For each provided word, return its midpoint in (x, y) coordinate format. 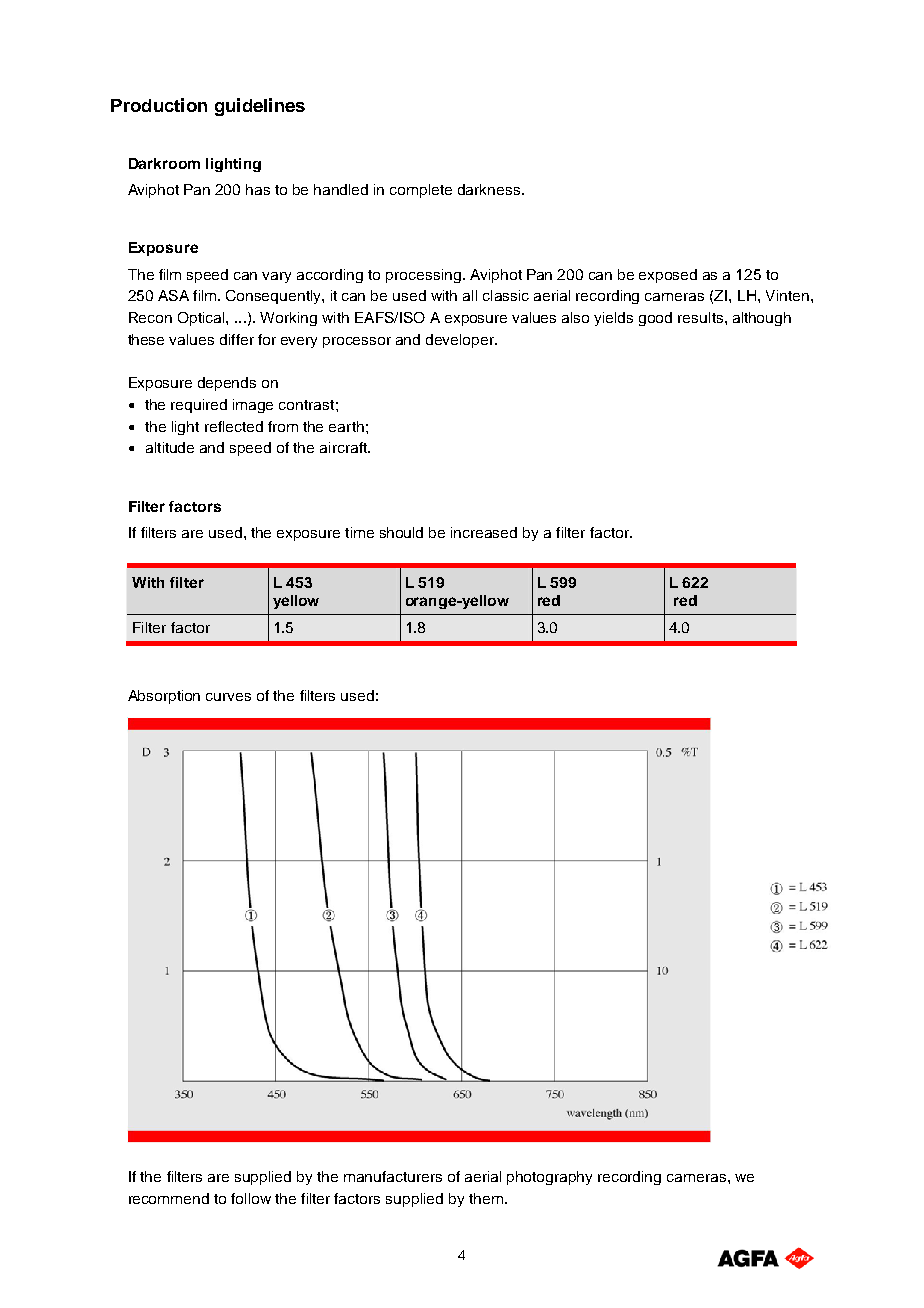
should (401, 532)
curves (228, 697)
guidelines (260, 107)
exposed (668, 276)
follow (251, 1198)
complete (421, 191)
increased (484, 532)
